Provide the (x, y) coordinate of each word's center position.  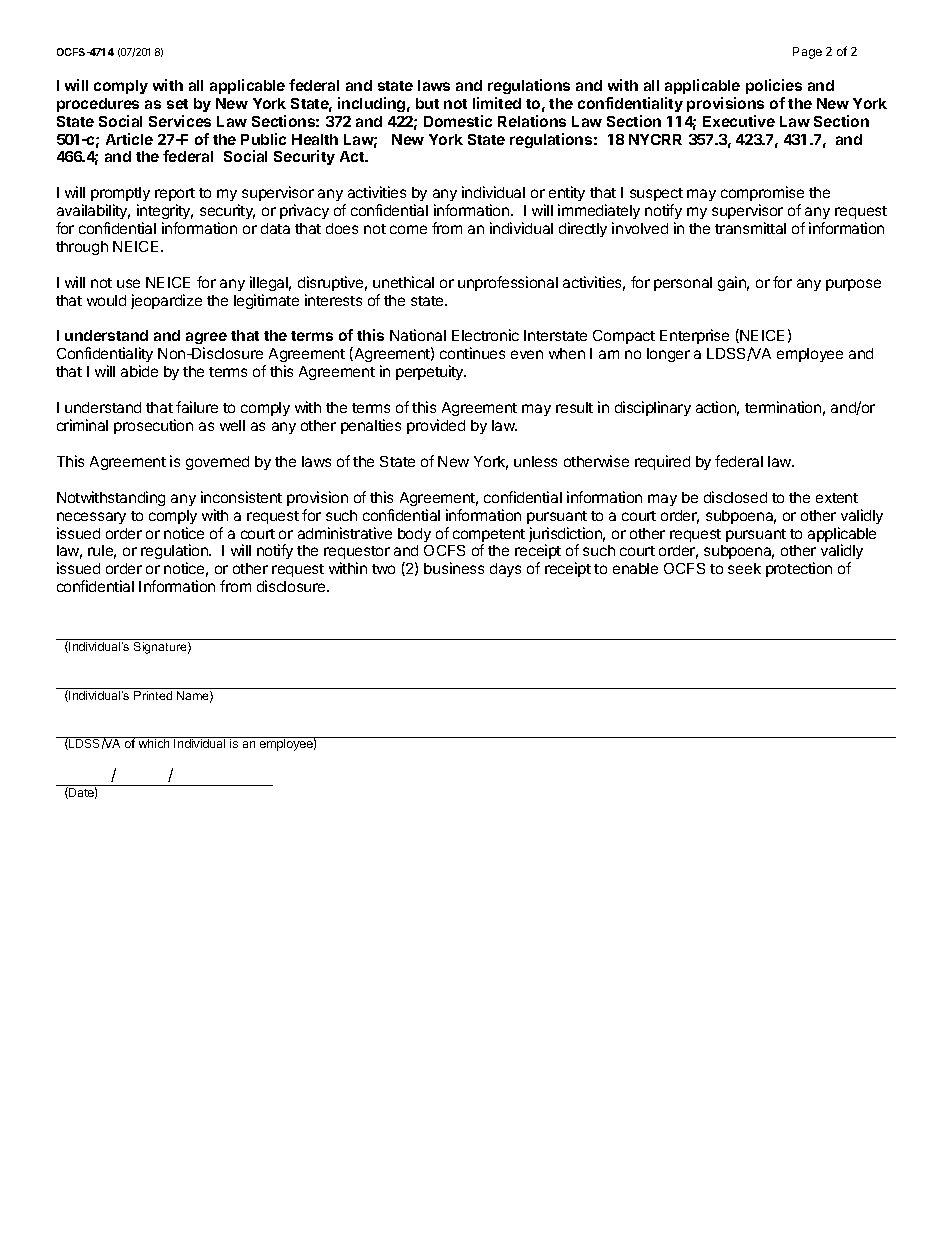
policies (774, 86)
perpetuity (431, 372)
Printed (153, 695)
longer (668, 355)
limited (497, 103)
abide (139, 371)
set (177, 104)
